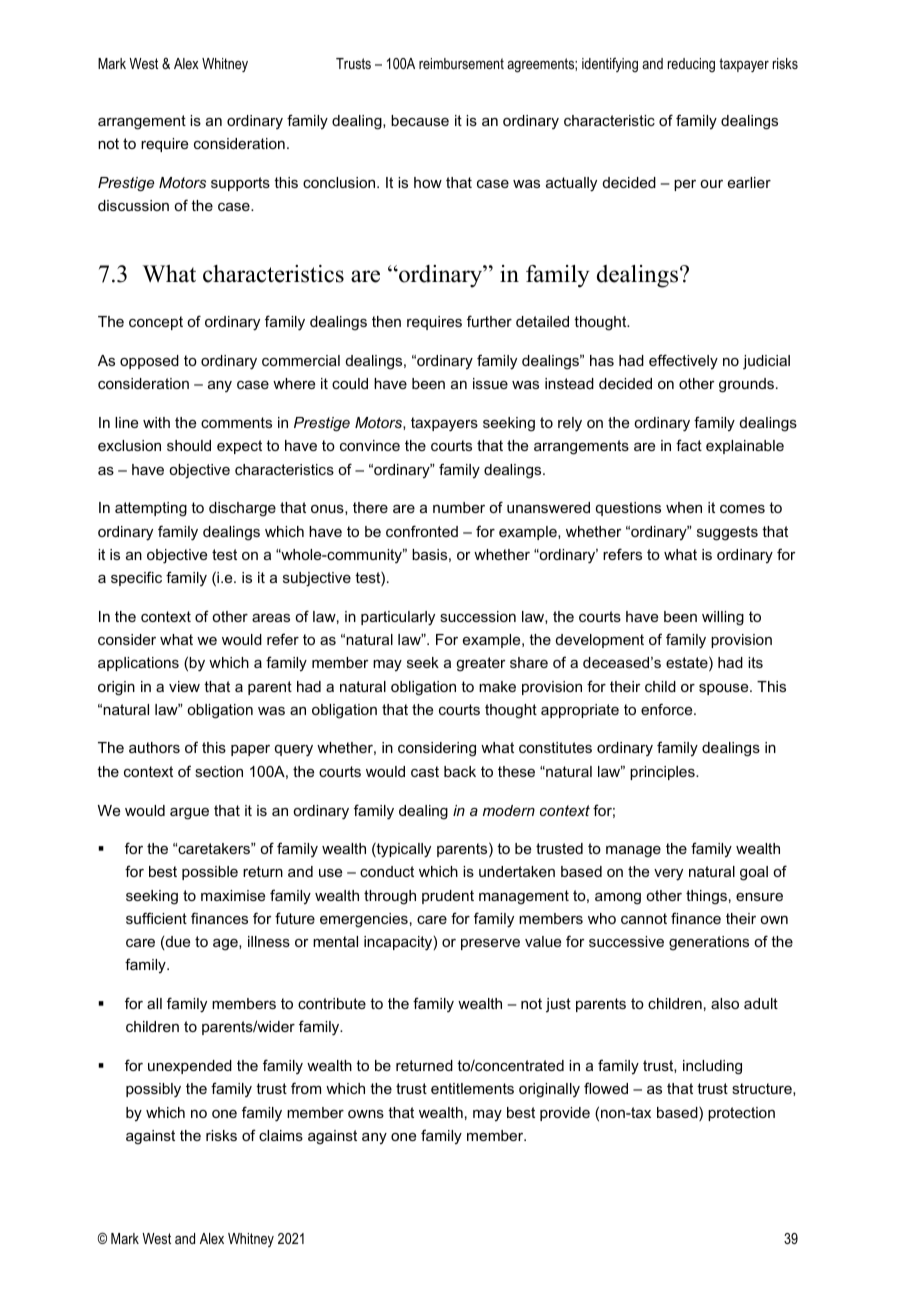 The height and width of the image is (1308, 924). I want to click on areas, so click(271, 618).
